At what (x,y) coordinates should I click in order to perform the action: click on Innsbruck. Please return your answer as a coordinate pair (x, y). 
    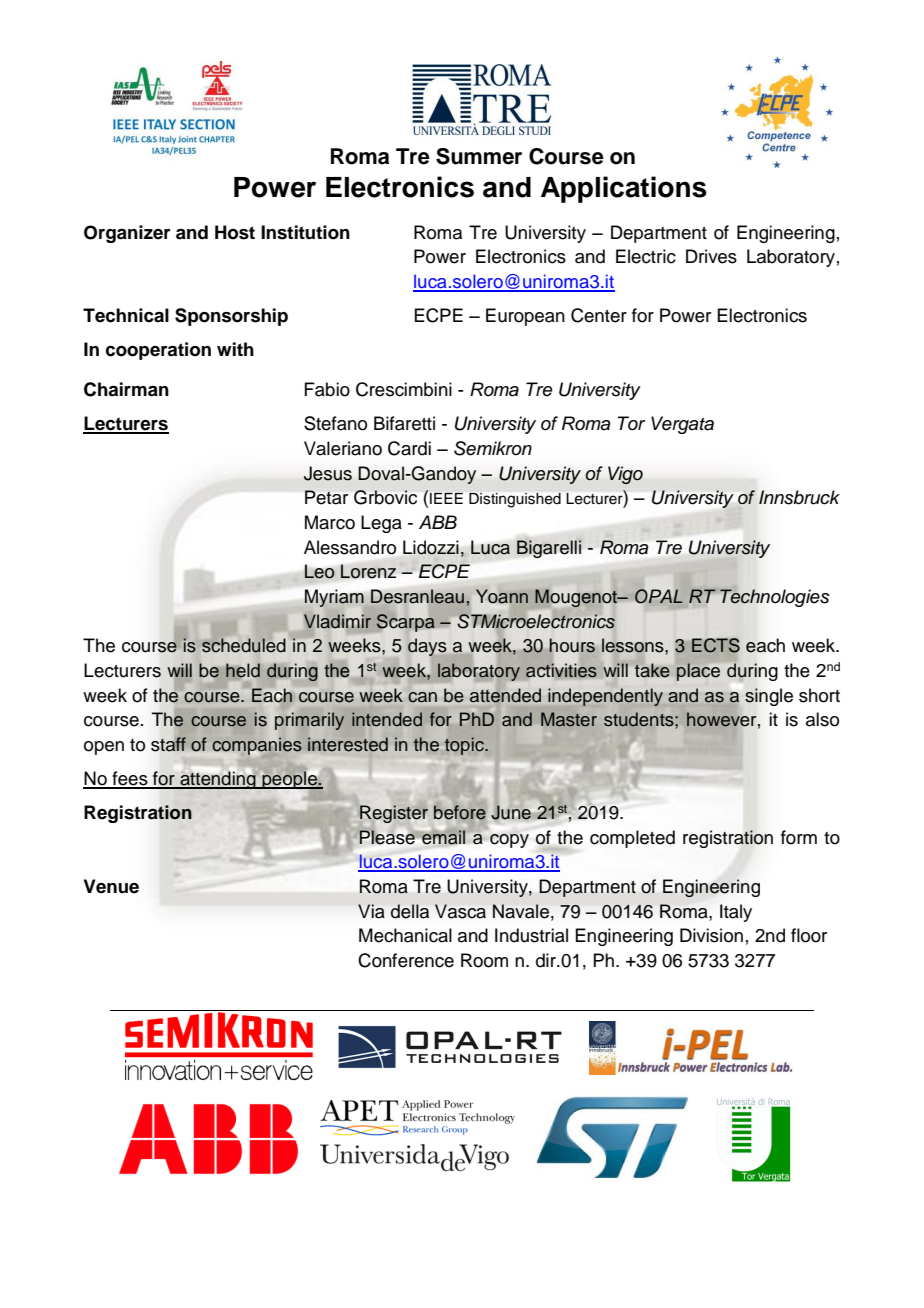
    Looking at the image, I should click on (799, 497).
